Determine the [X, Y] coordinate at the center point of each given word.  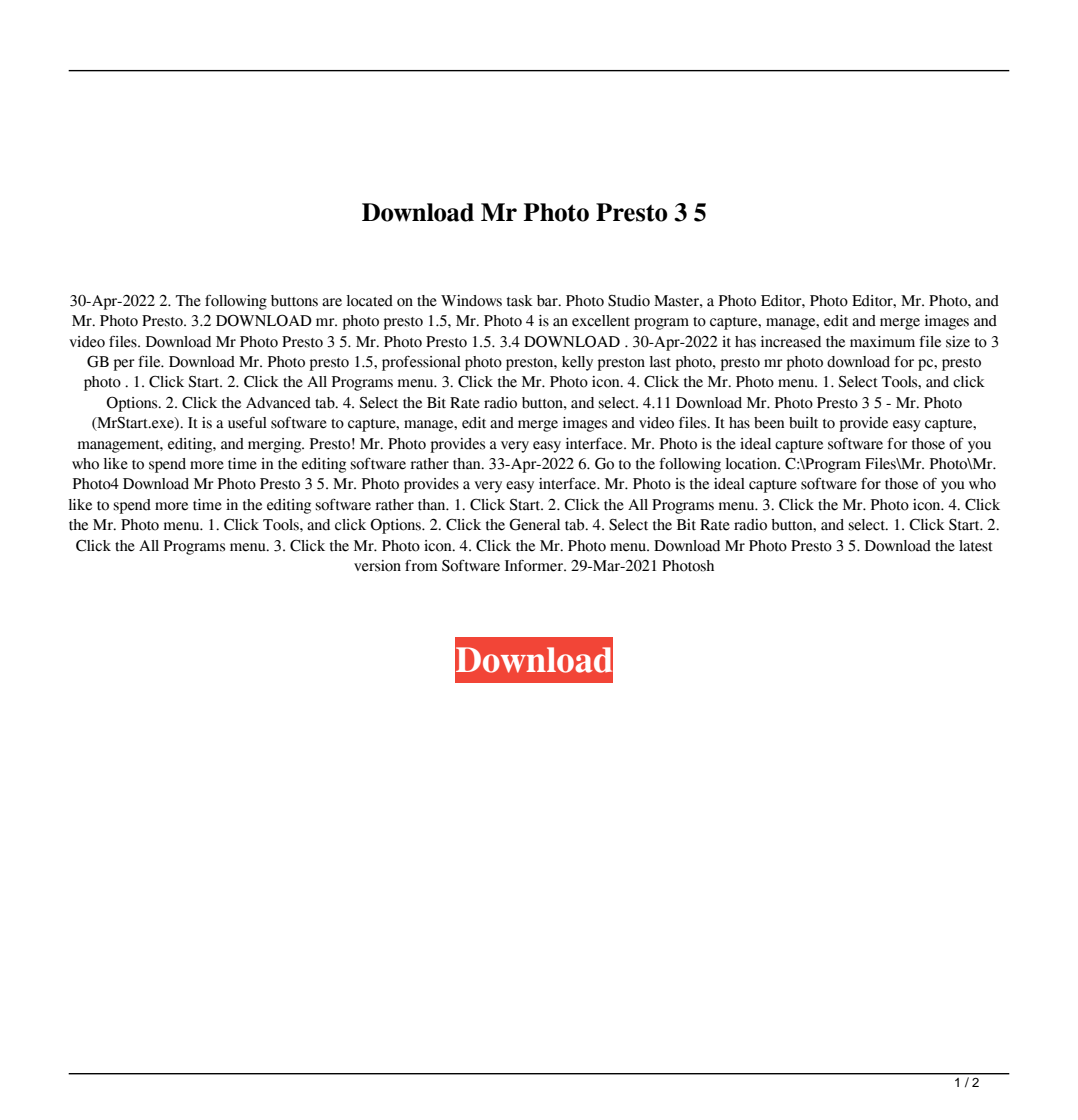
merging [276, 445]
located [369, 301]
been [769, 423]
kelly [577, 363]
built [803, 423]
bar [548, 301]
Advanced [278, 403]
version [377, 566]
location [752, 464]
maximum [882, 342]
